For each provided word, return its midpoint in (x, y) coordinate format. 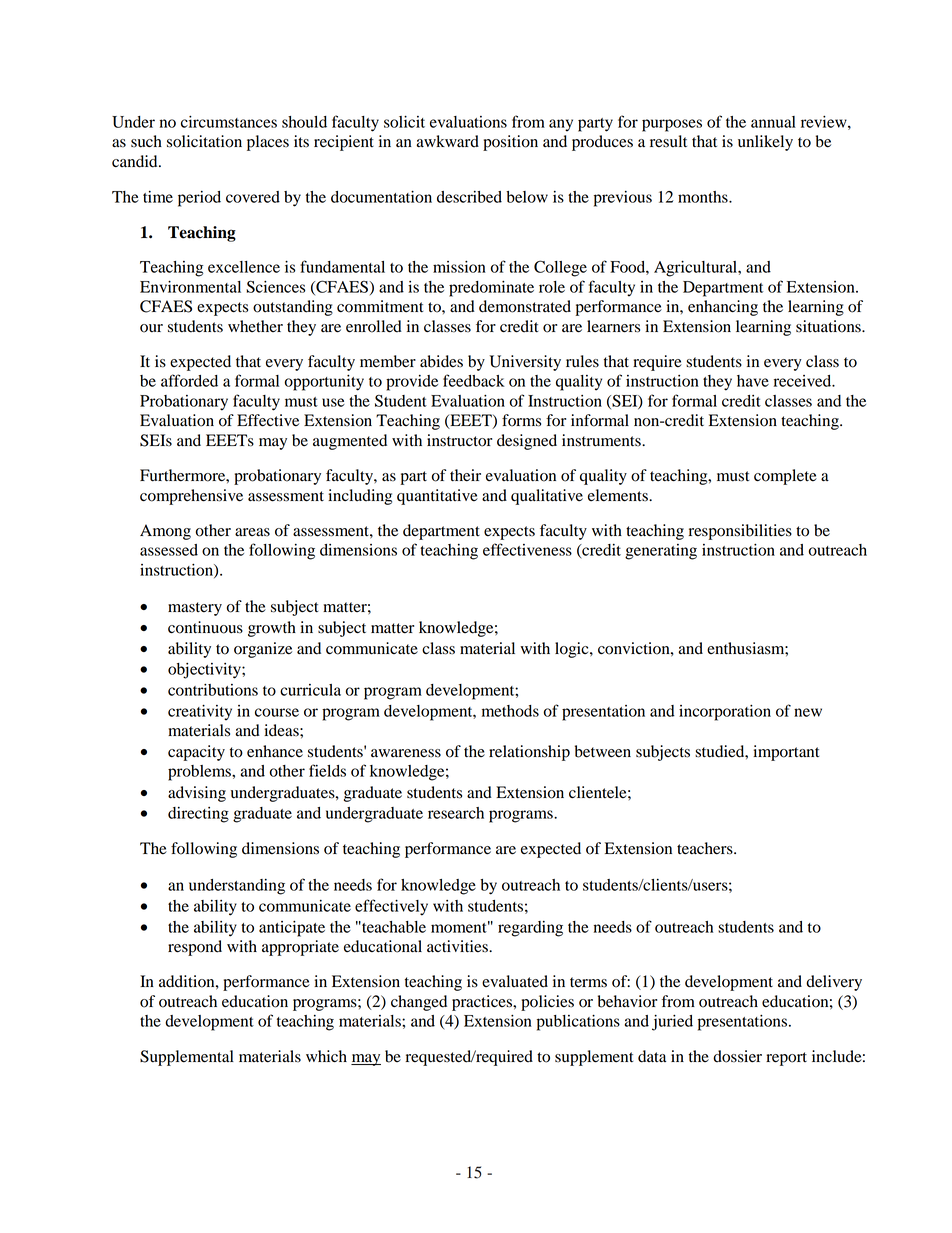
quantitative (437, 497)
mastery (195, 609)
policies (547, 1003)
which (326, 1056)
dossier (737, 1056)
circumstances (229, 122)
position (510, 143)
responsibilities (740, 532)
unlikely (765, 143)
